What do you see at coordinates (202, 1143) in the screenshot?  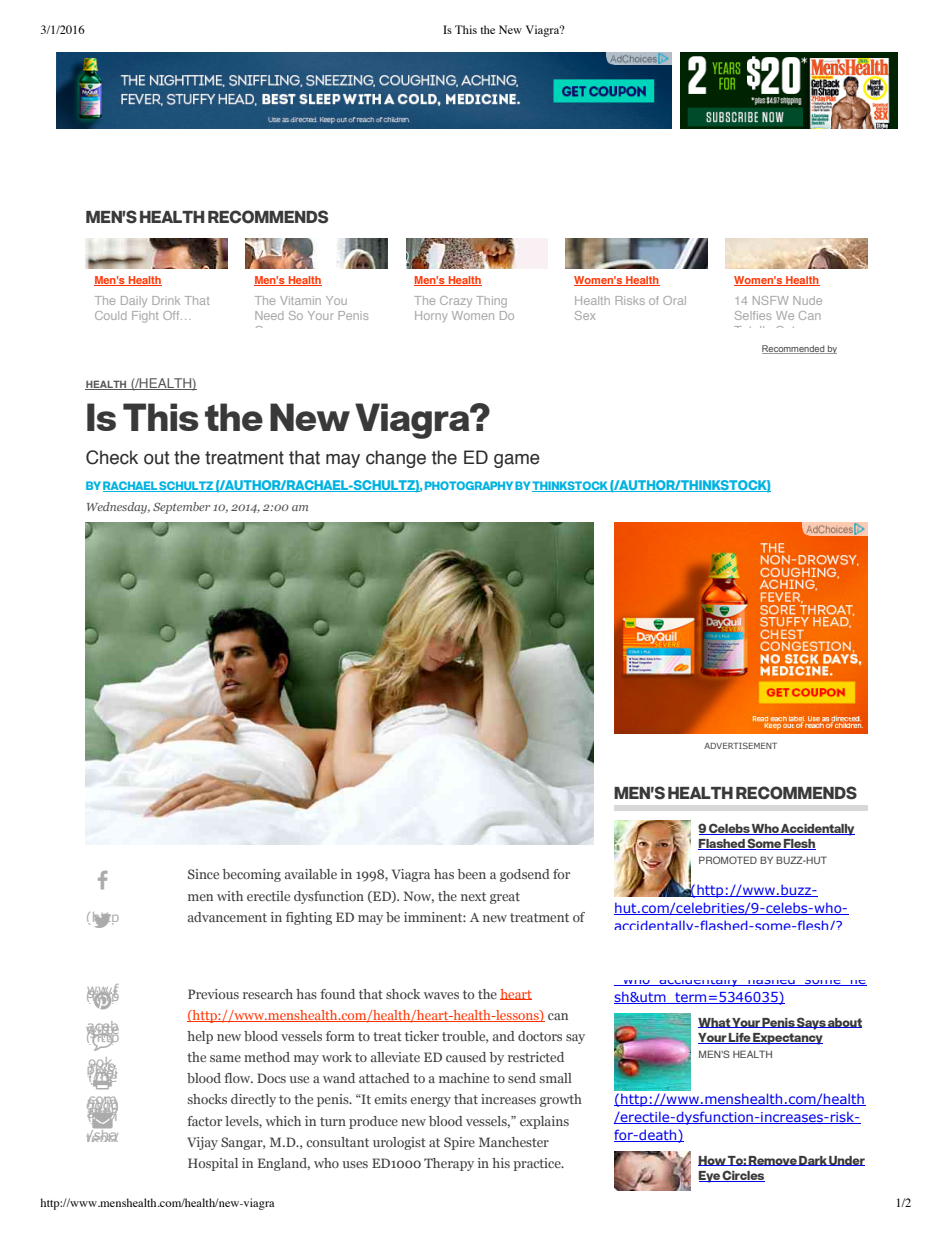 I see `Vijay` at bounding box center [202, 1143].
